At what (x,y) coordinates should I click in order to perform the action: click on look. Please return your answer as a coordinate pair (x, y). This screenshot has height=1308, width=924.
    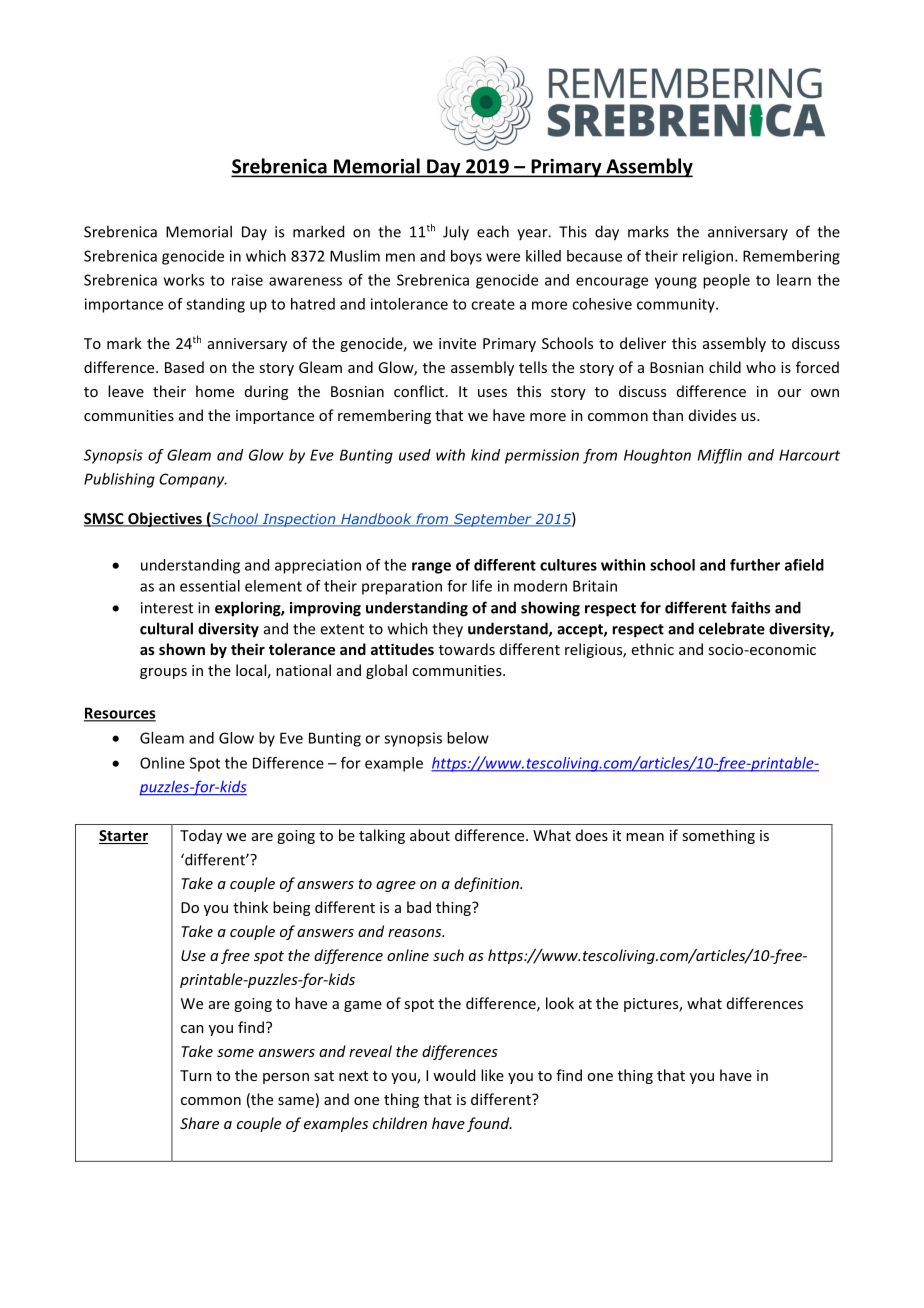
    Looking at the image, I should click on (560, 1003).
